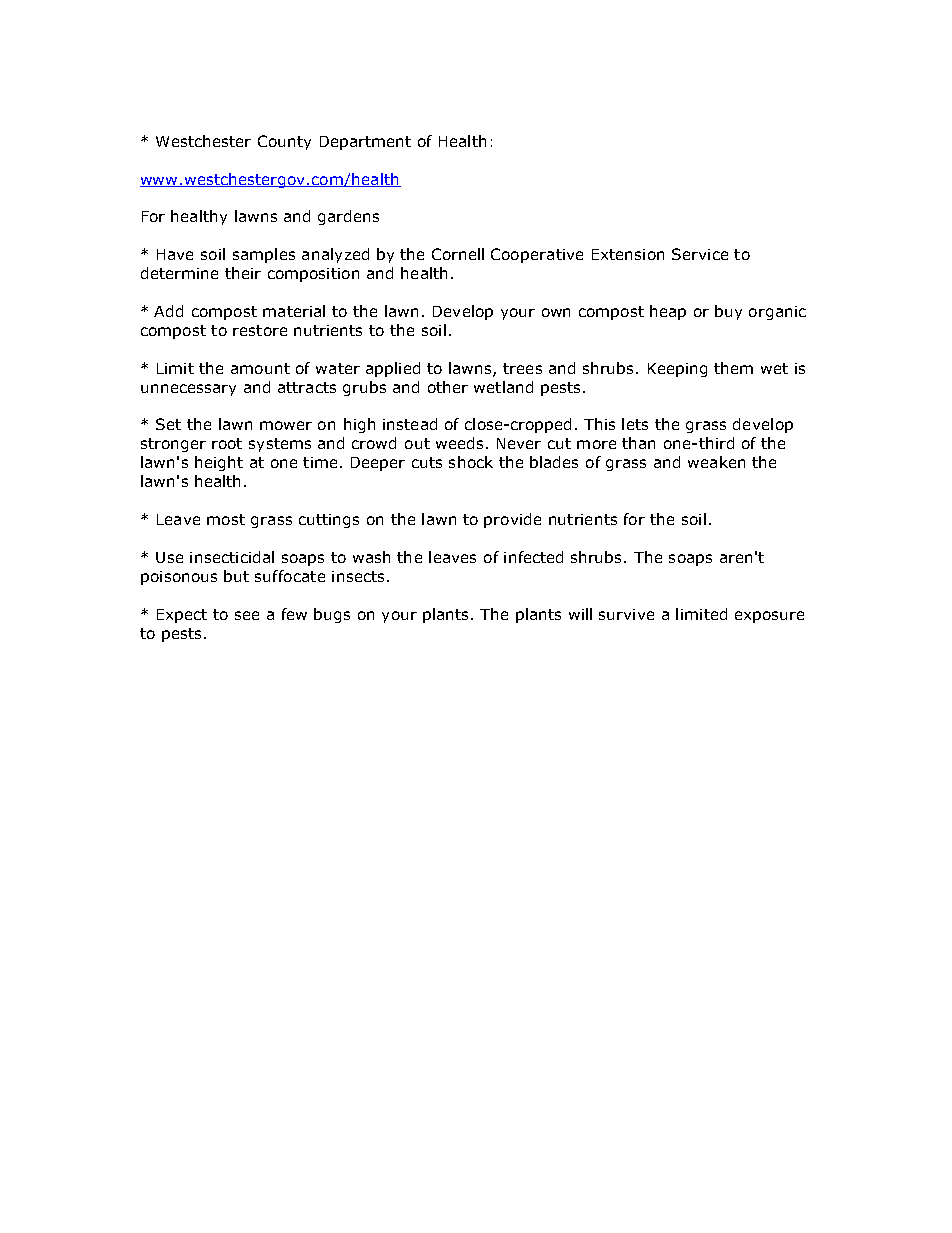 This screenshot has height=1233, width=952. I want to click on exposure, so click(769, 617).
